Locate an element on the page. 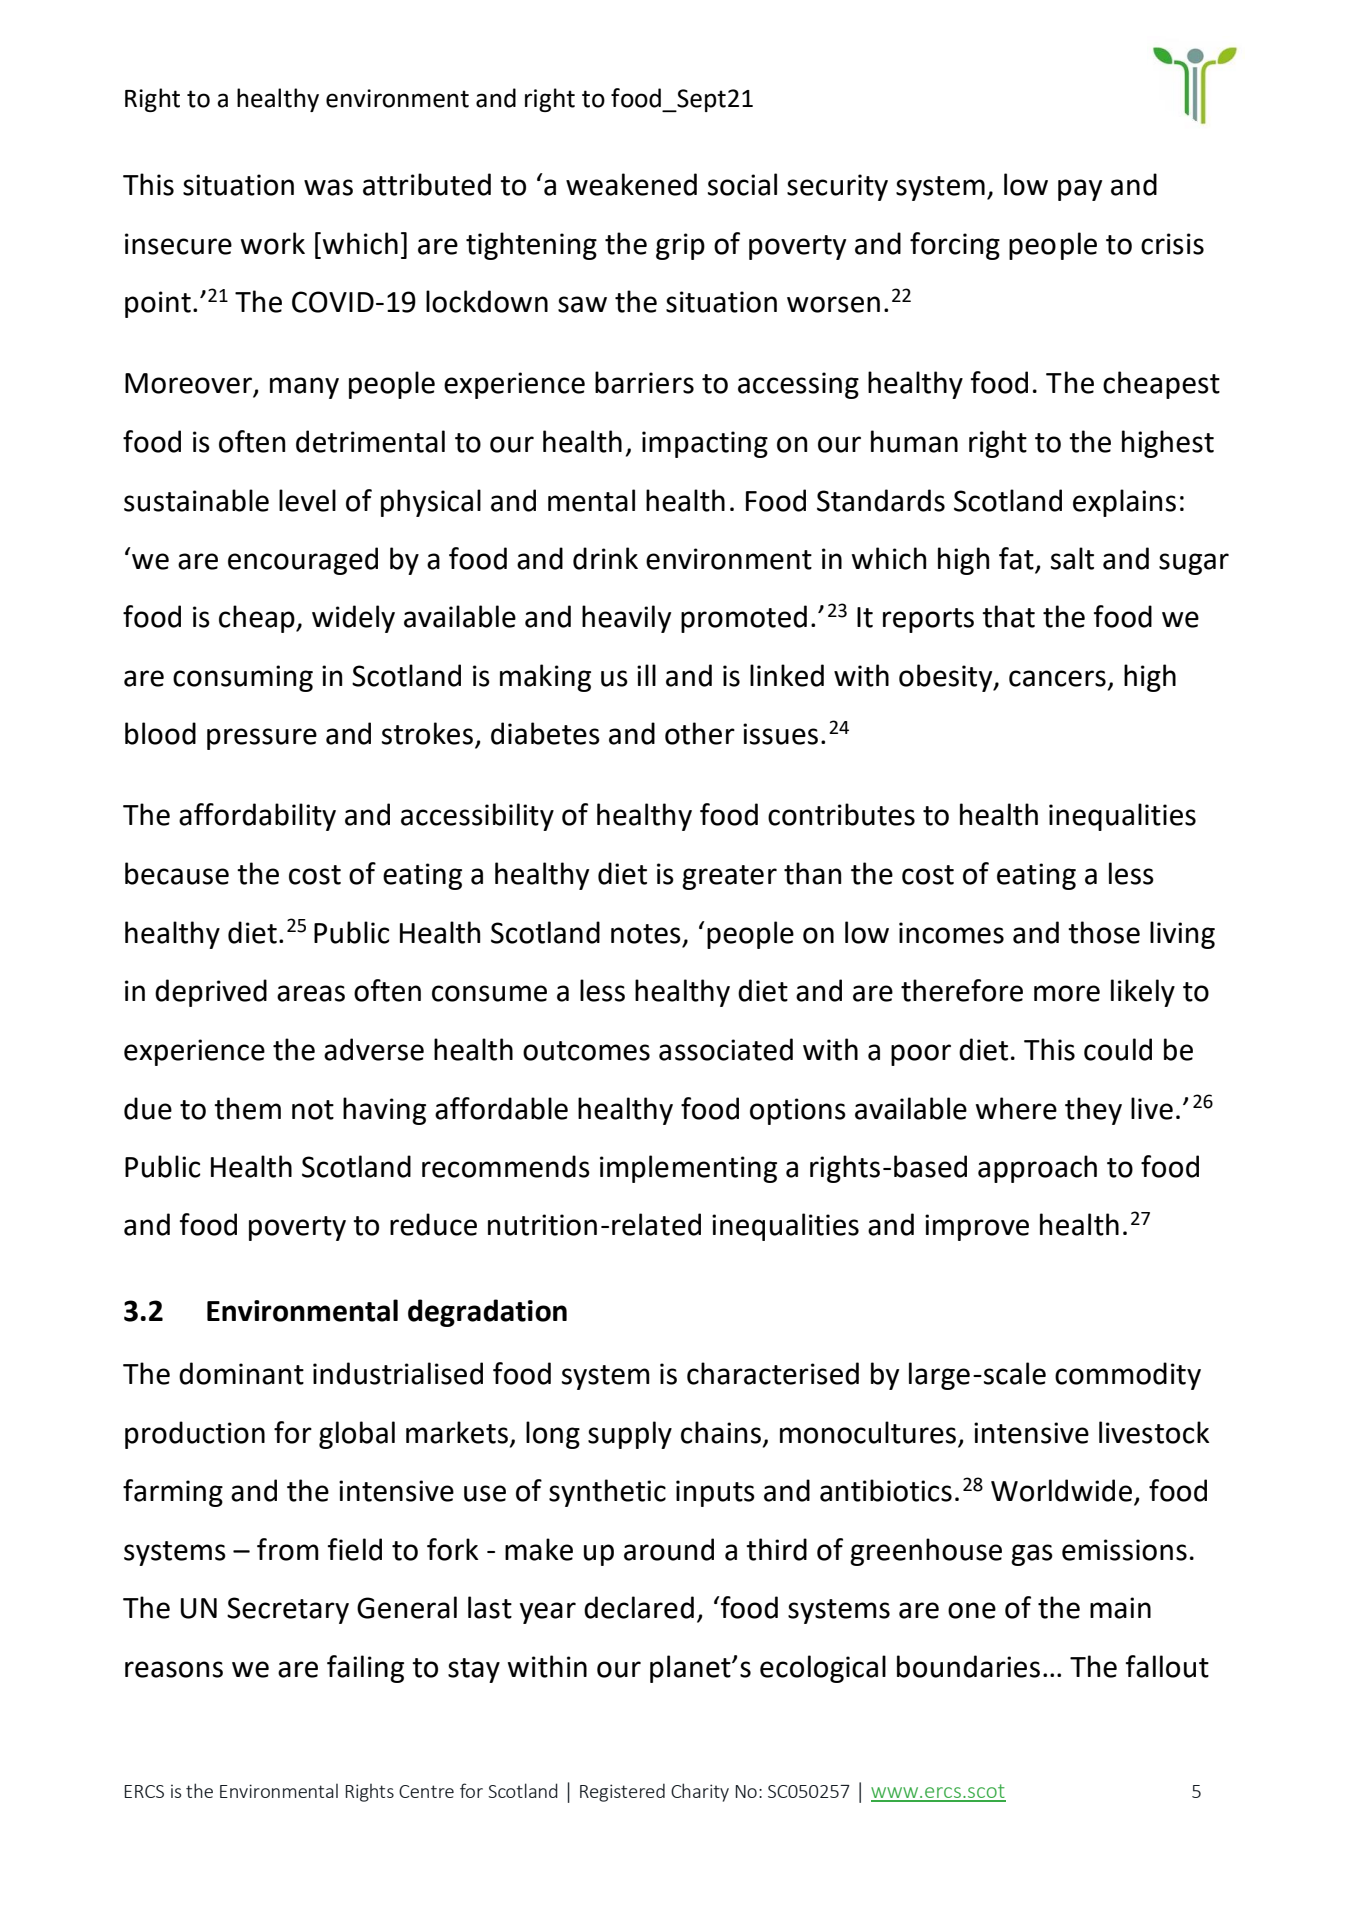 Image resolution: width=1358 pixels, height=1921 pixels. work is located at coordinates (273, 243).
